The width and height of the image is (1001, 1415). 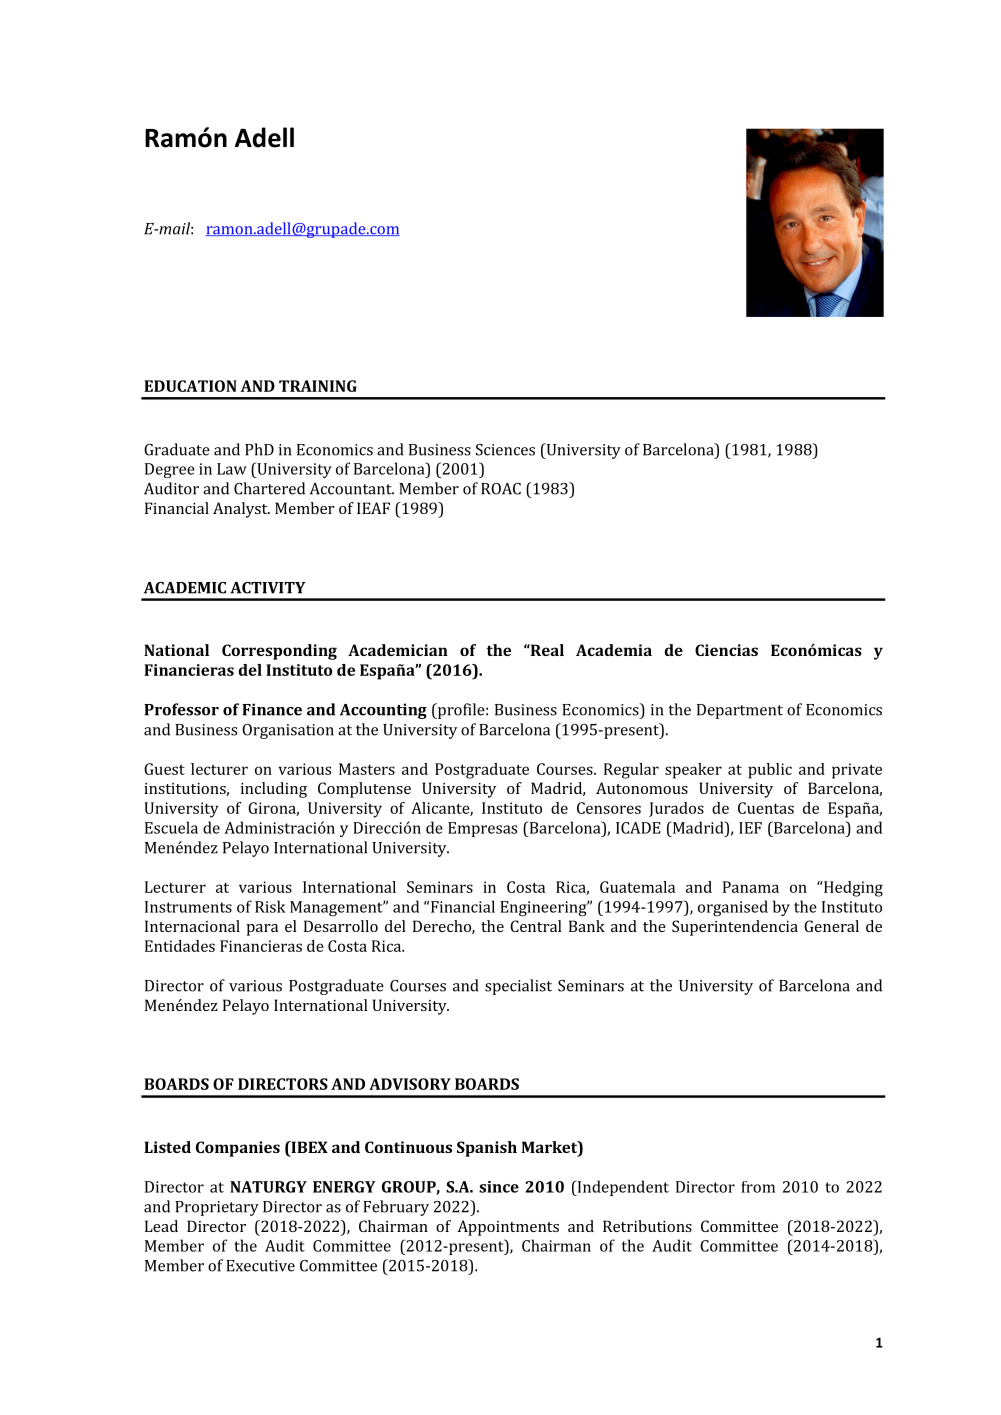 I want to click on Executive, so click(x=260, y=1266).
